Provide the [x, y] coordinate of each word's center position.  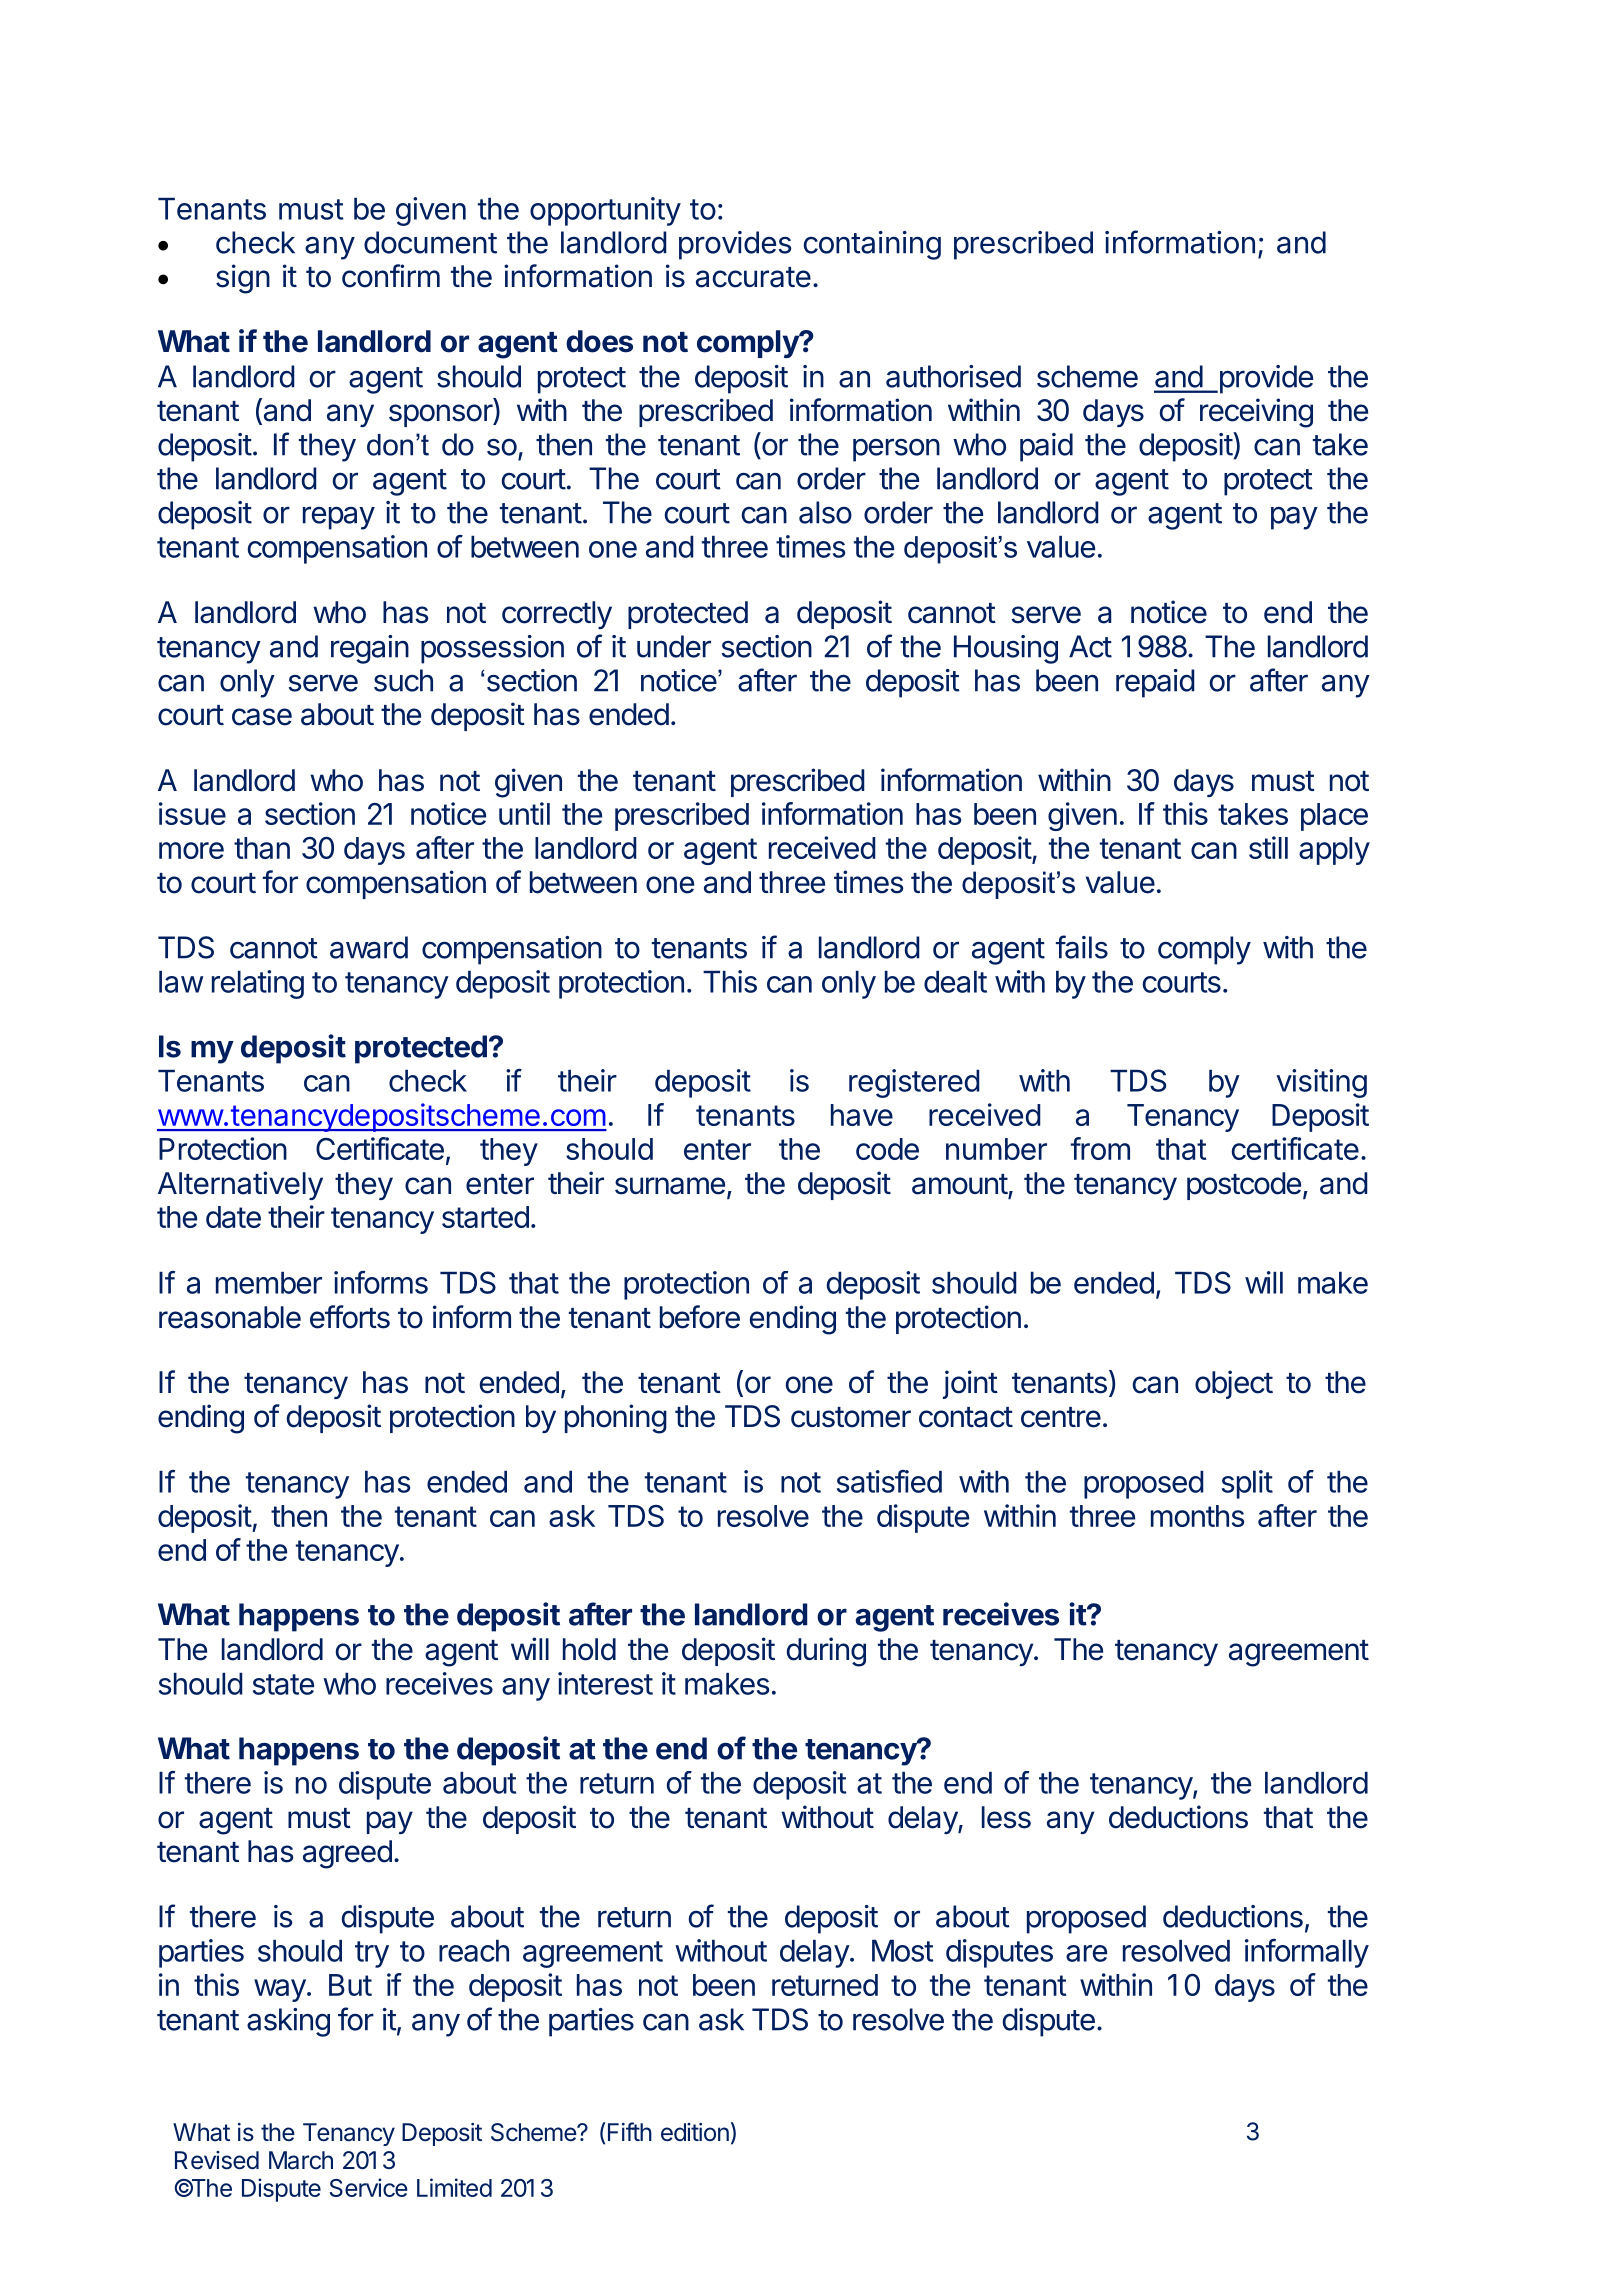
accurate [753, 277]
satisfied [889, 1481]
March [301, 2160]
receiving [1256, 413]
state [283, 1684]
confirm [391, 276]
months [1197, 1516]
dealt [955, 982]
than [262, 848]
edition [695, 2132]
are [1086, 1953]
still [1268, 847]
